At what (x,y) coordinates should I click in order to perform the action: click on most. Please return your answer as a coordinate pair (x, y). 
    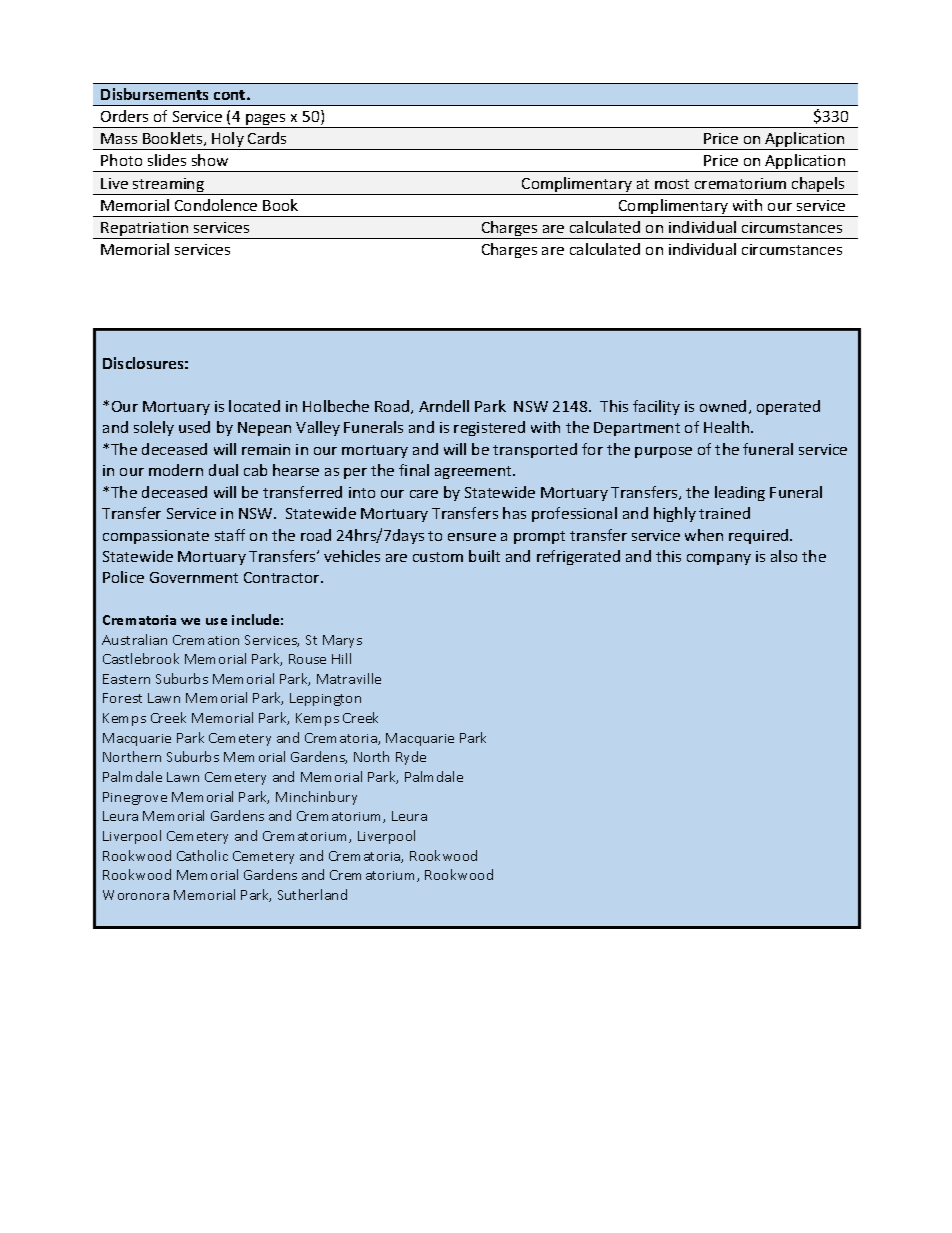
    Looking at the image, I should click on (672, 184).
